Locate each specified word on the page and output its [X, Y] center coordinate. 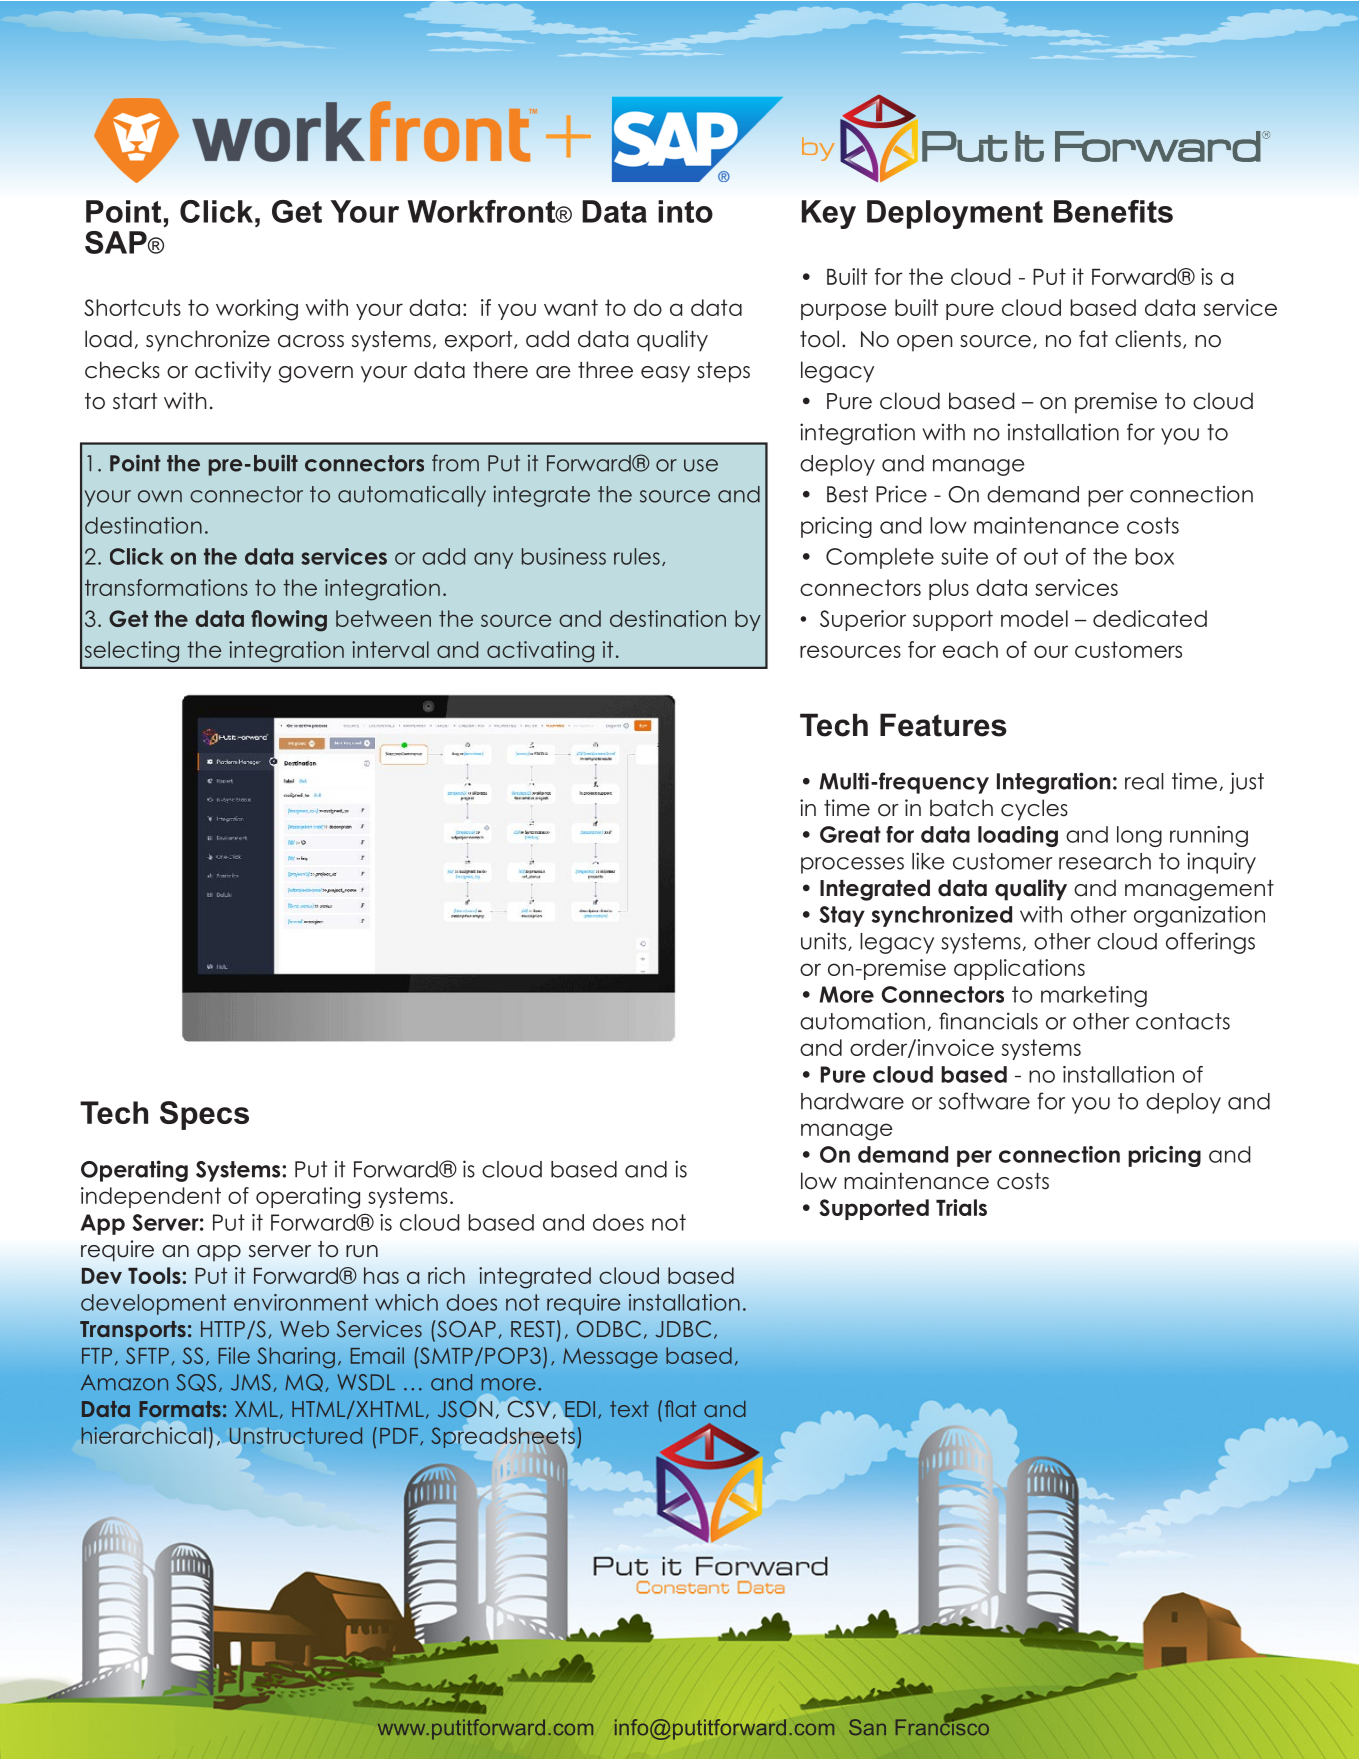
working [257, 310]
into [685, 211]
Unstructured [296, 1436]
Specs [204, 1115]
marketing [1094, 996]
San [867, 1727]
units [825, 941]
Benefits [1113, 211]
